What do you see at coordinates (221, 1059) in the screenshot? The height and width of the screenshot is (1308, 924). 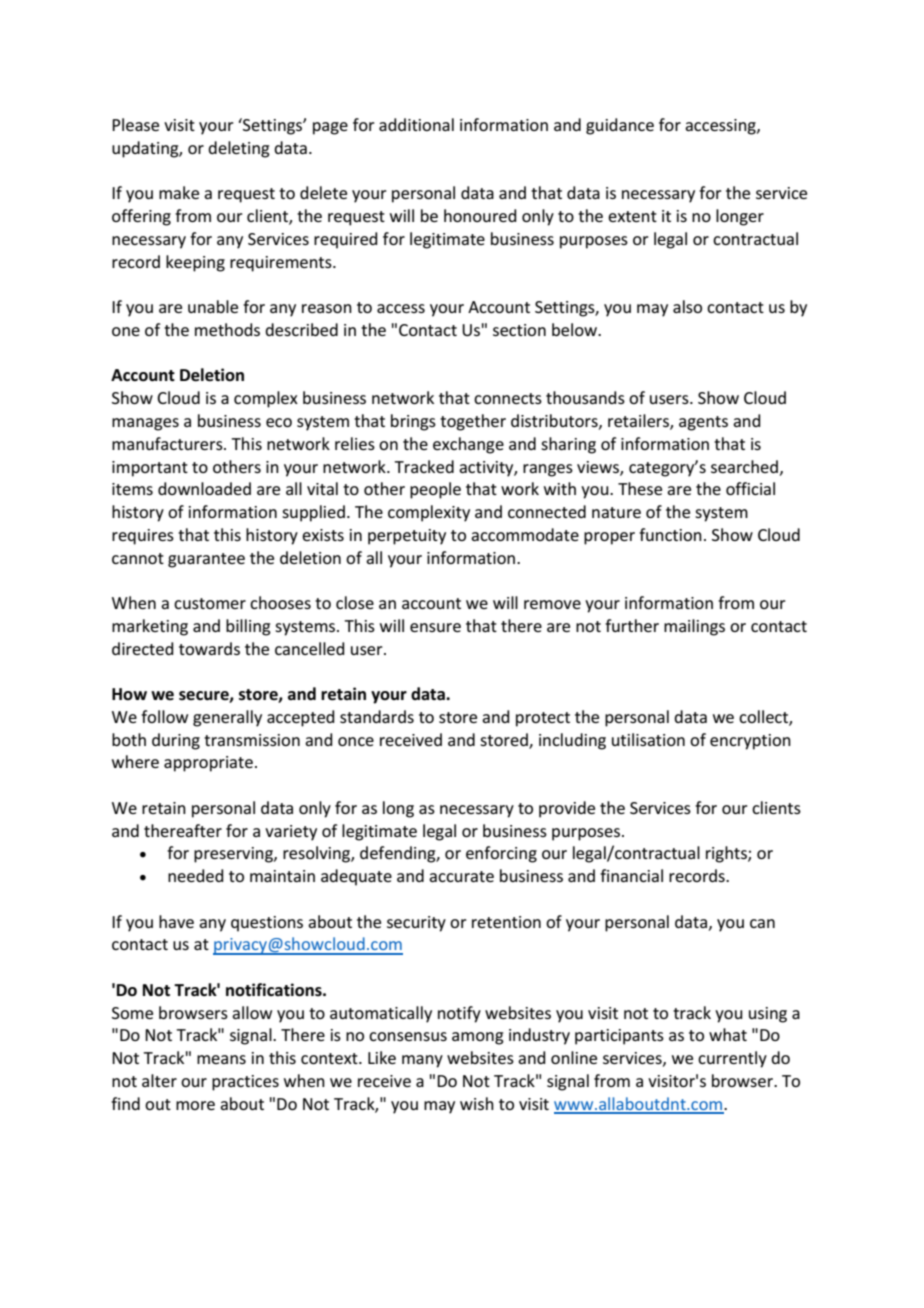 I see `means` at bounding box center [221, 1059].
